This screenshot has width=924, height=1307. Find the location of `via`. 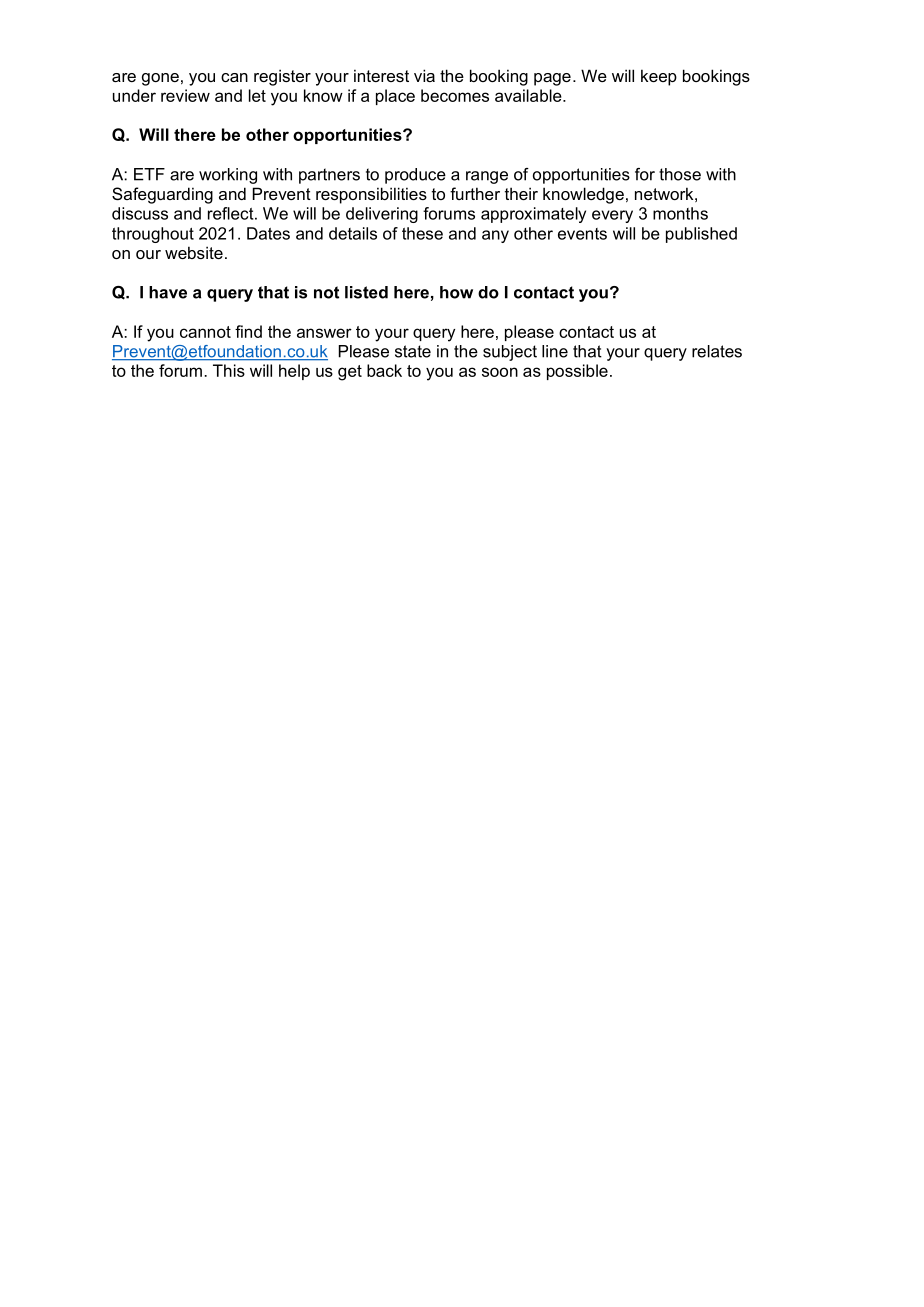

via is located at coordinates (424, 75).
